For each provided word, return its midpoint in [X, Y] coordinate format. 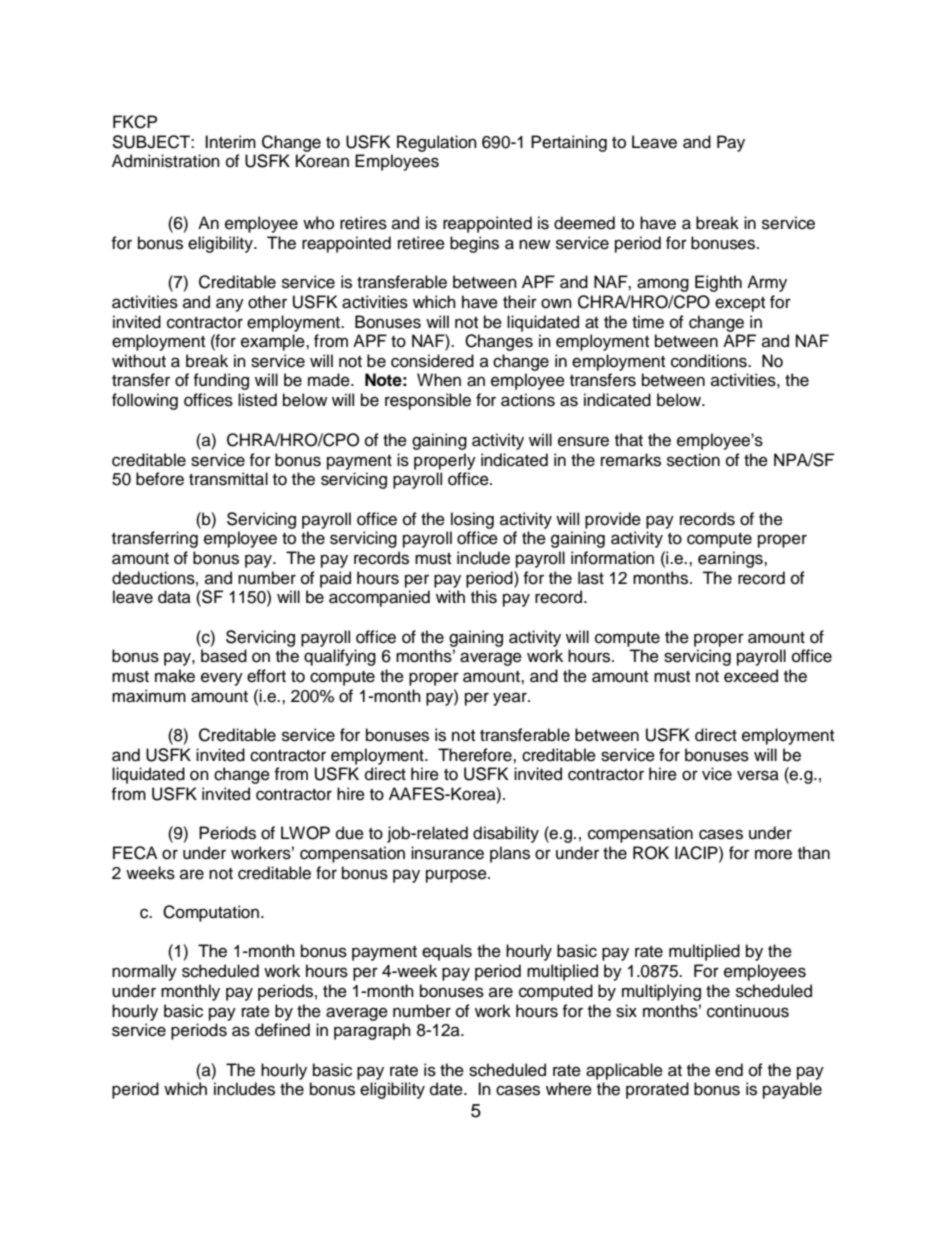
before [160, 479]
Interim [230, 142]
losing [472, 520]
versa [758, 775]
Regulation [437, 143]
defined [282, 1030]
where [569, 1089]
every [222, 679]
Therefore [476, 755]
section [693, 460]
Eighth [718, 283]
